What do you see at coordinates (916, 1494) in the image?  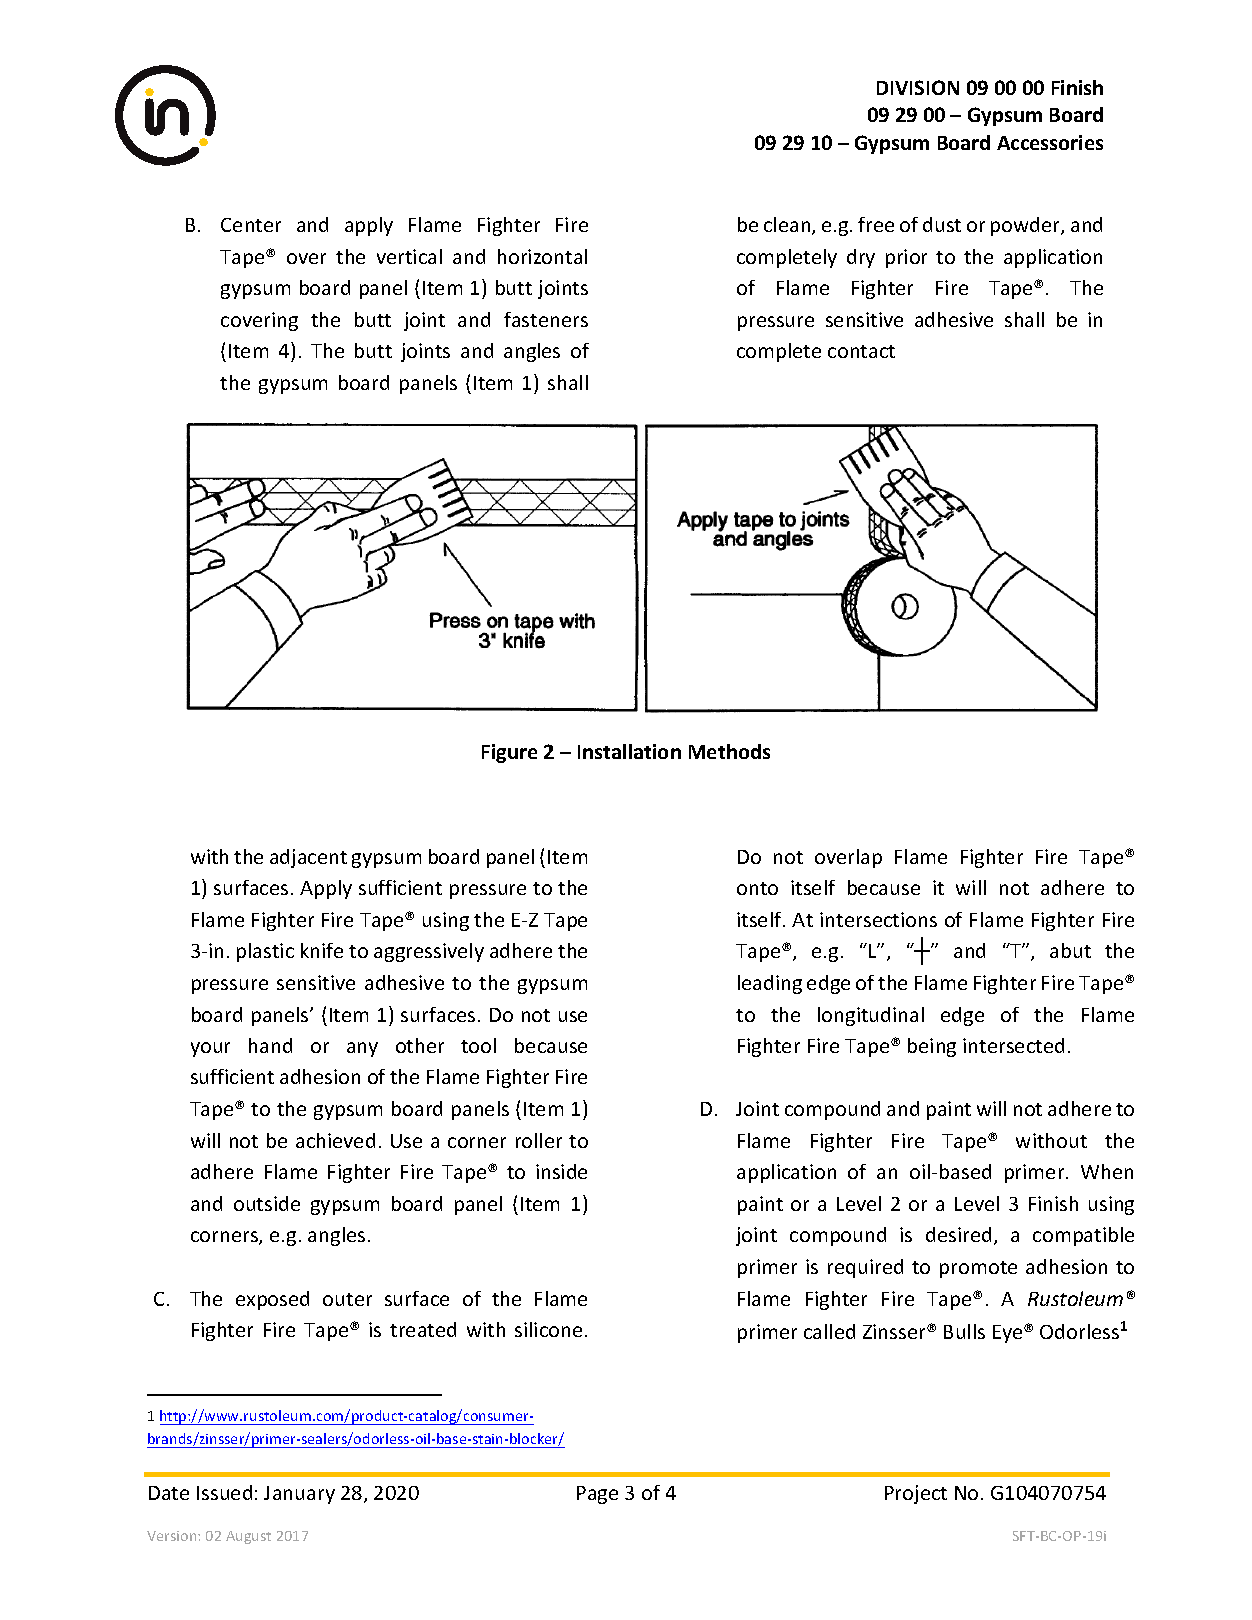 I see `Project` at bounding box center [916, 1494].
